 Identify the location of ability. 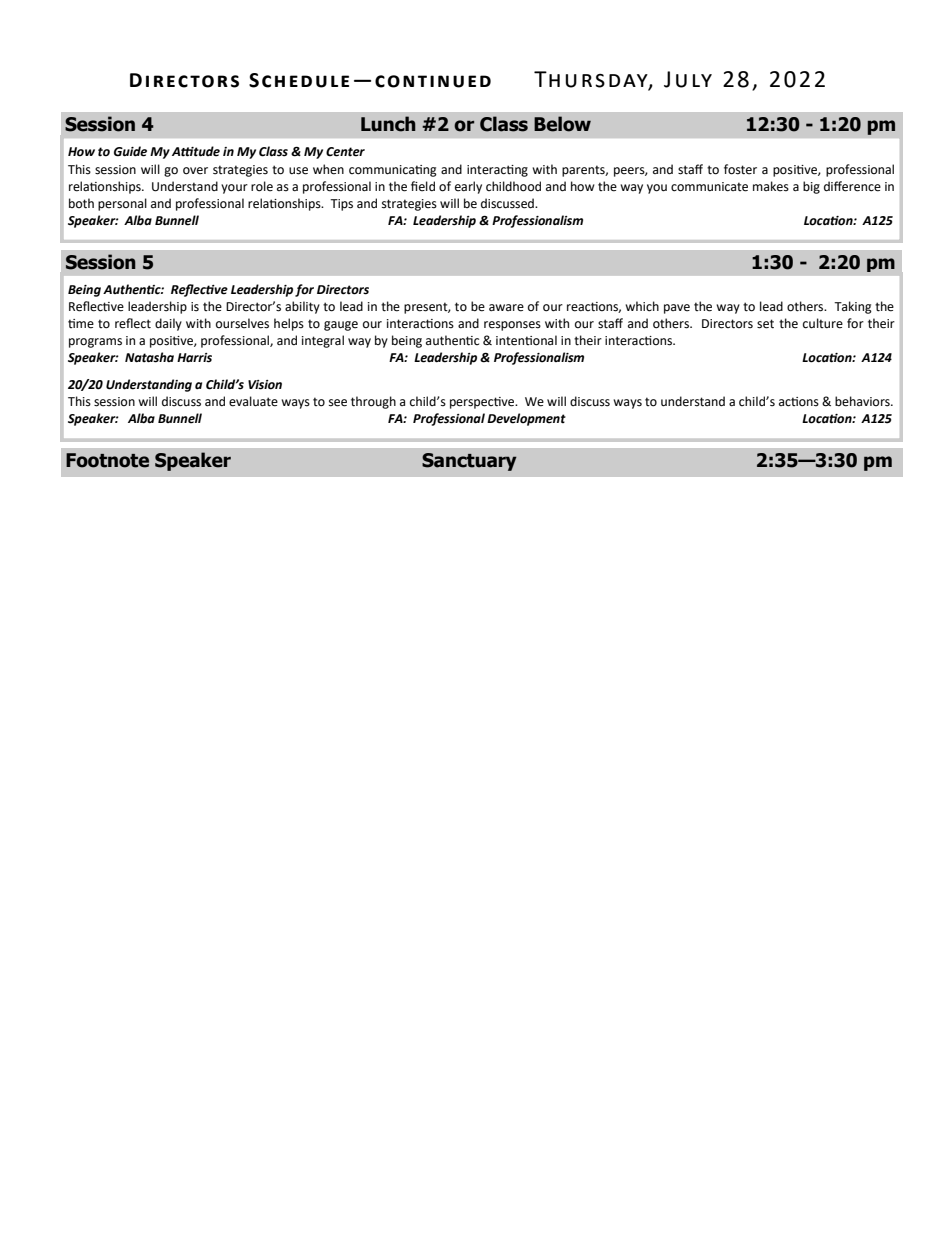
(302, 307).
